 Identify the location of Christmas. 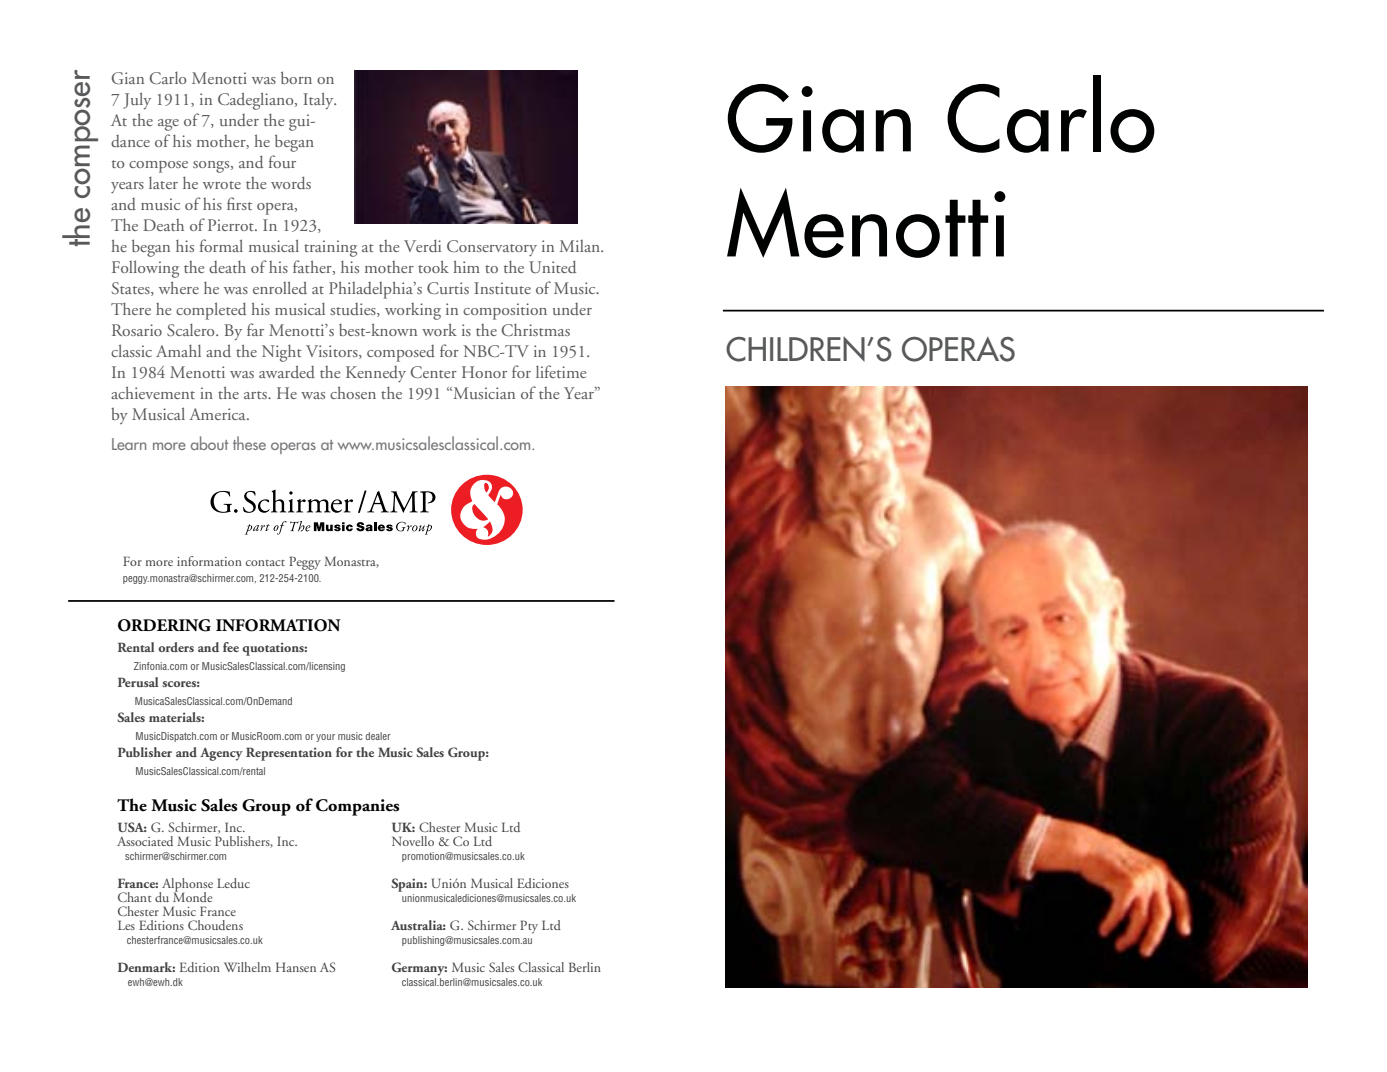
(535, 330).
